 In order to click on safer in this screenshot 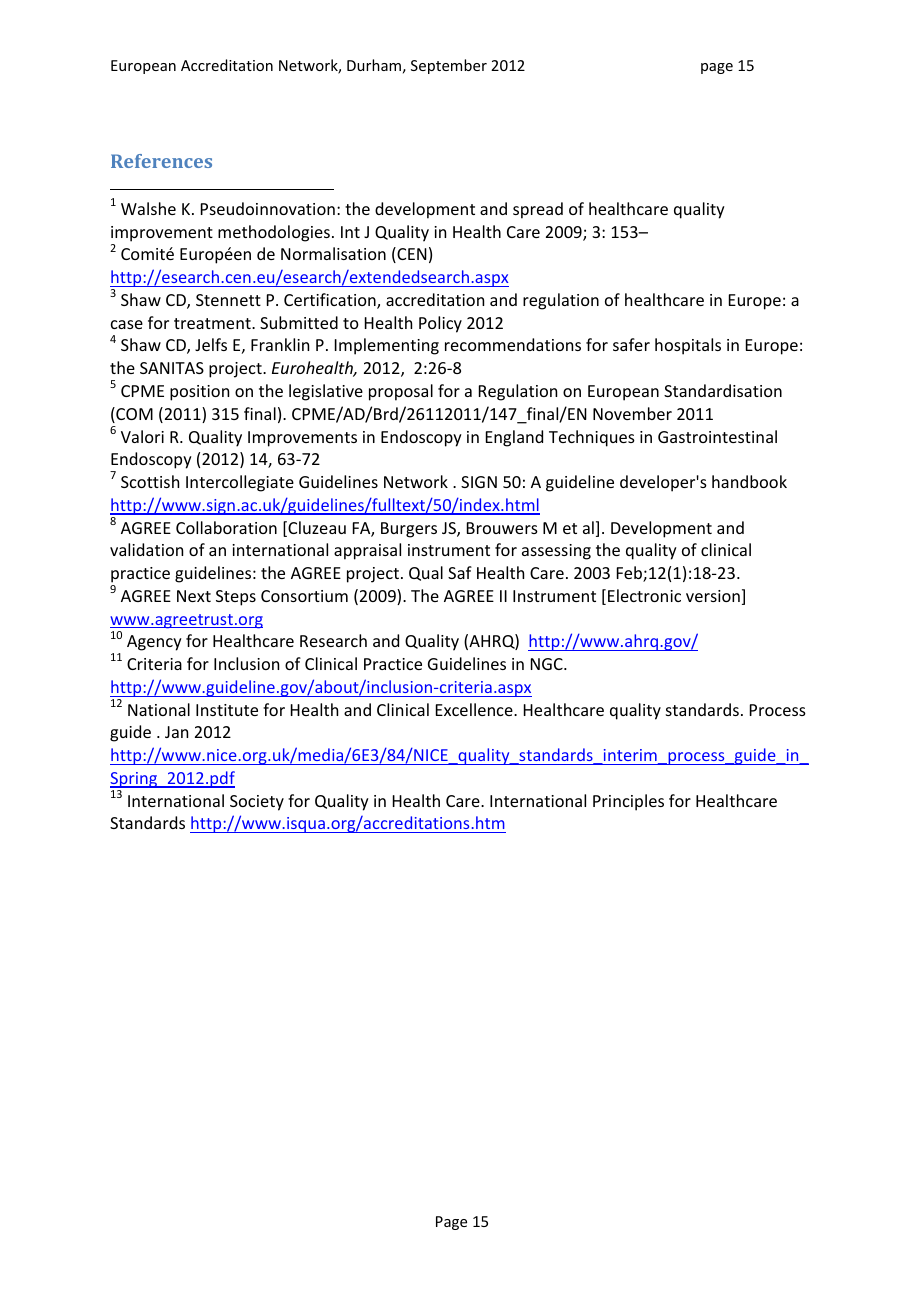, I will do `click(631, 344)`.
